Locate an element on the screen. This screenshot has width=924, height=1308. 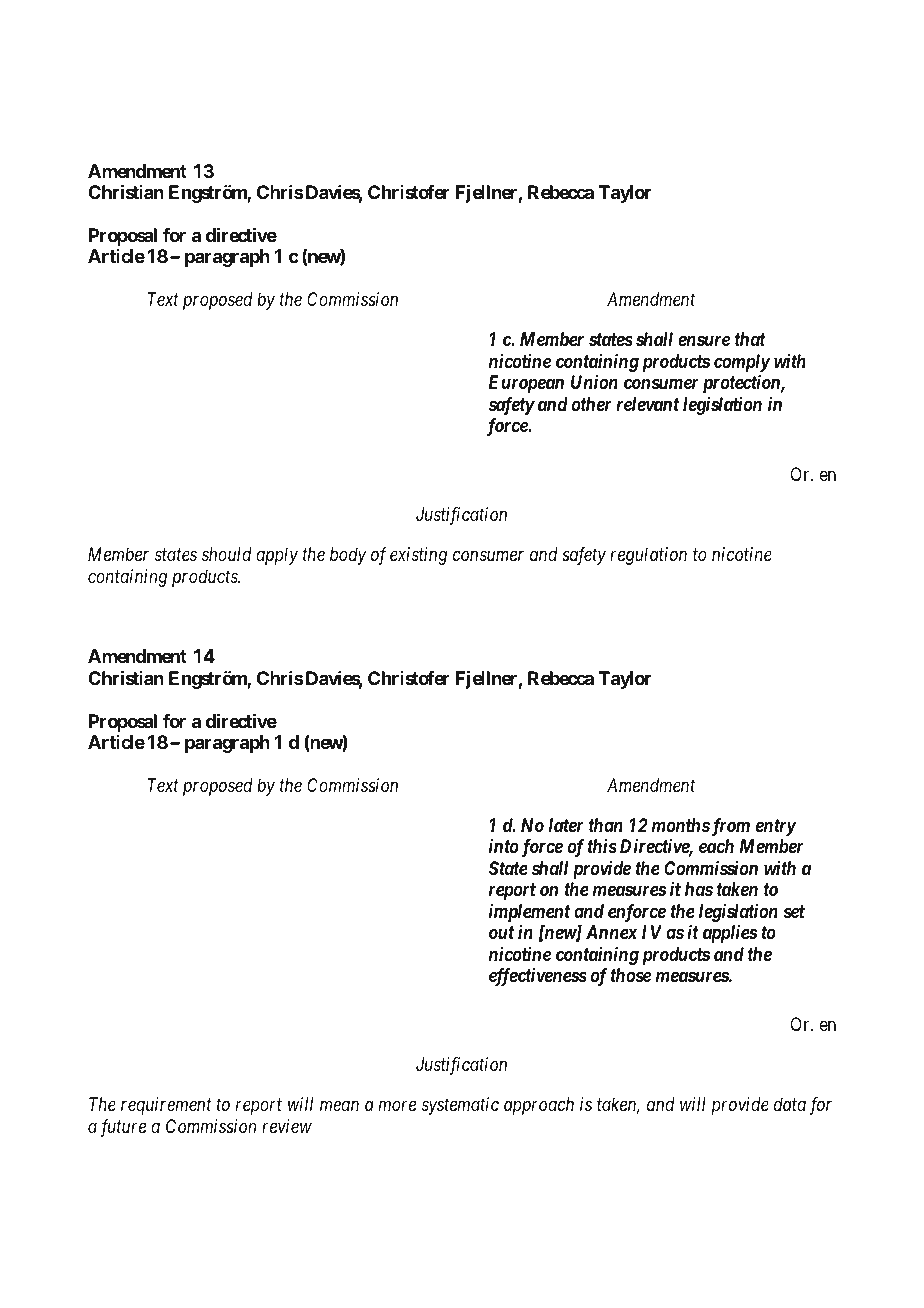
should is located at coordinates (227, 554).
